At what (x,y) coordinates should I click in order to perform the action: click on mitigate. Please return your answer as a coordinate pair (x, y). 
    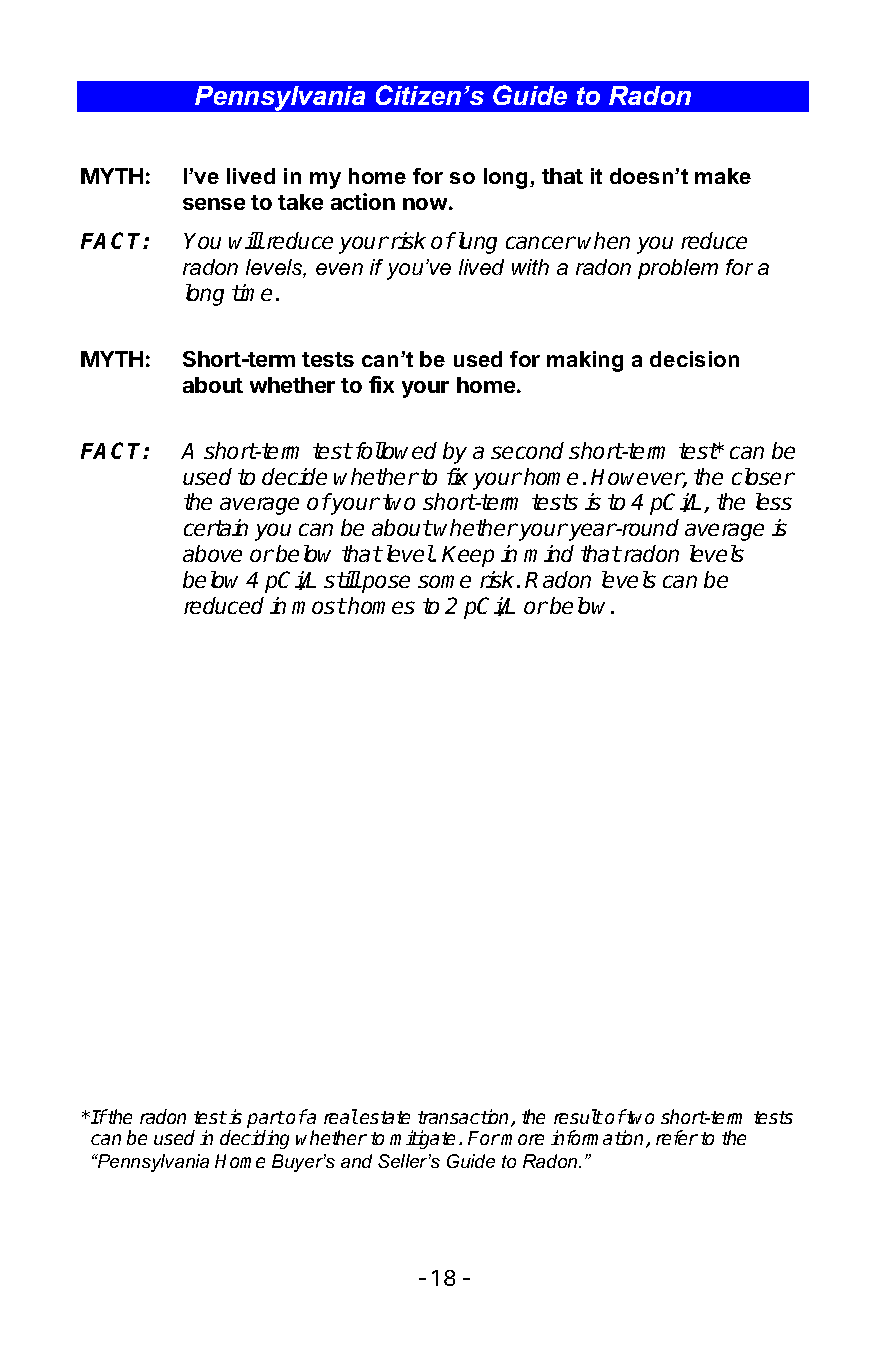
    Looking at the image, I should click on (422, 1139).
